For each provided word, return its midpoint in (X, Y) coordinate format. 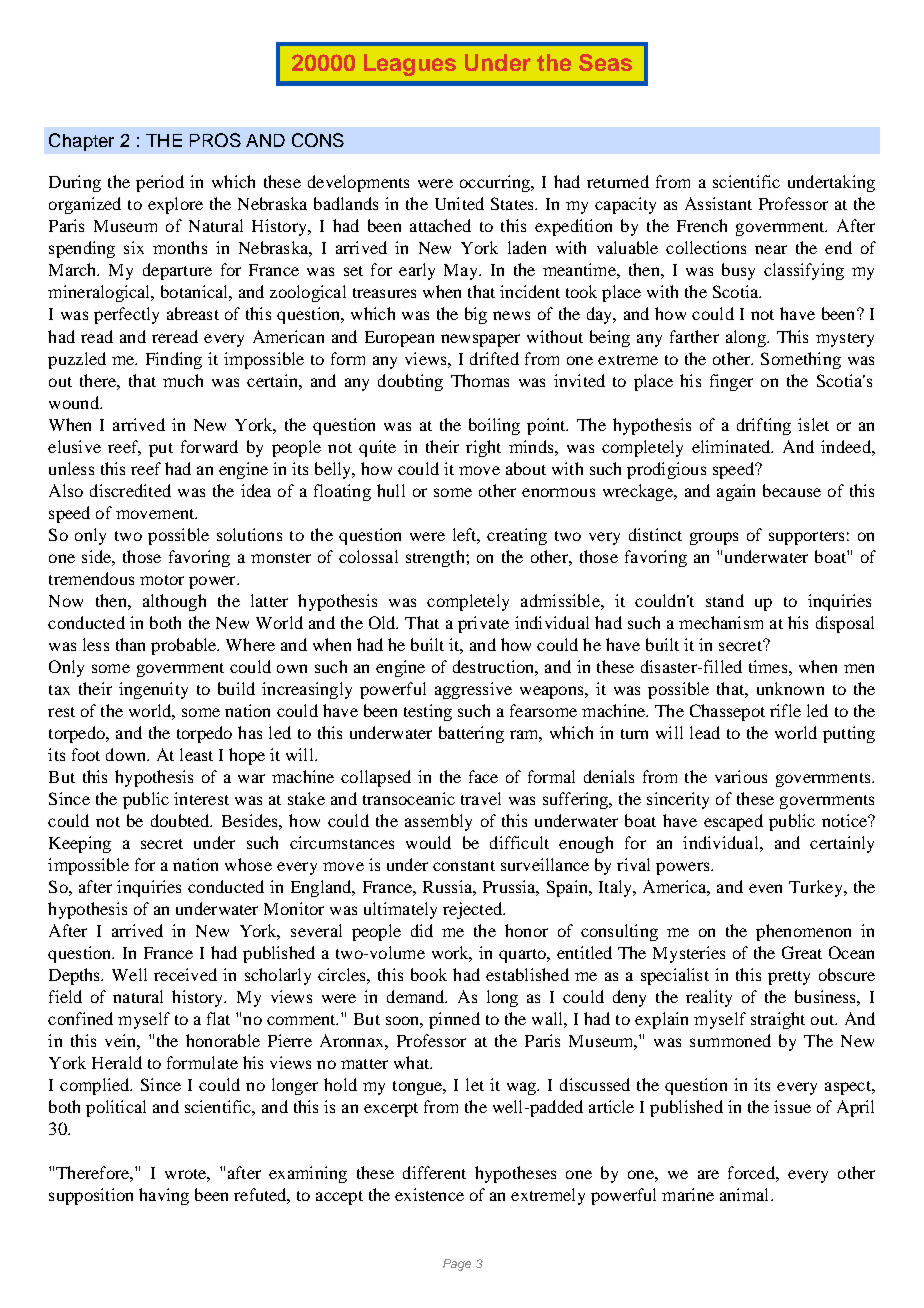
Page (457, 1265)
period (160, 183)
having (164, 1196)
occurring (496, 183)
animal (746, 1194)
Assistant (718, 203)
